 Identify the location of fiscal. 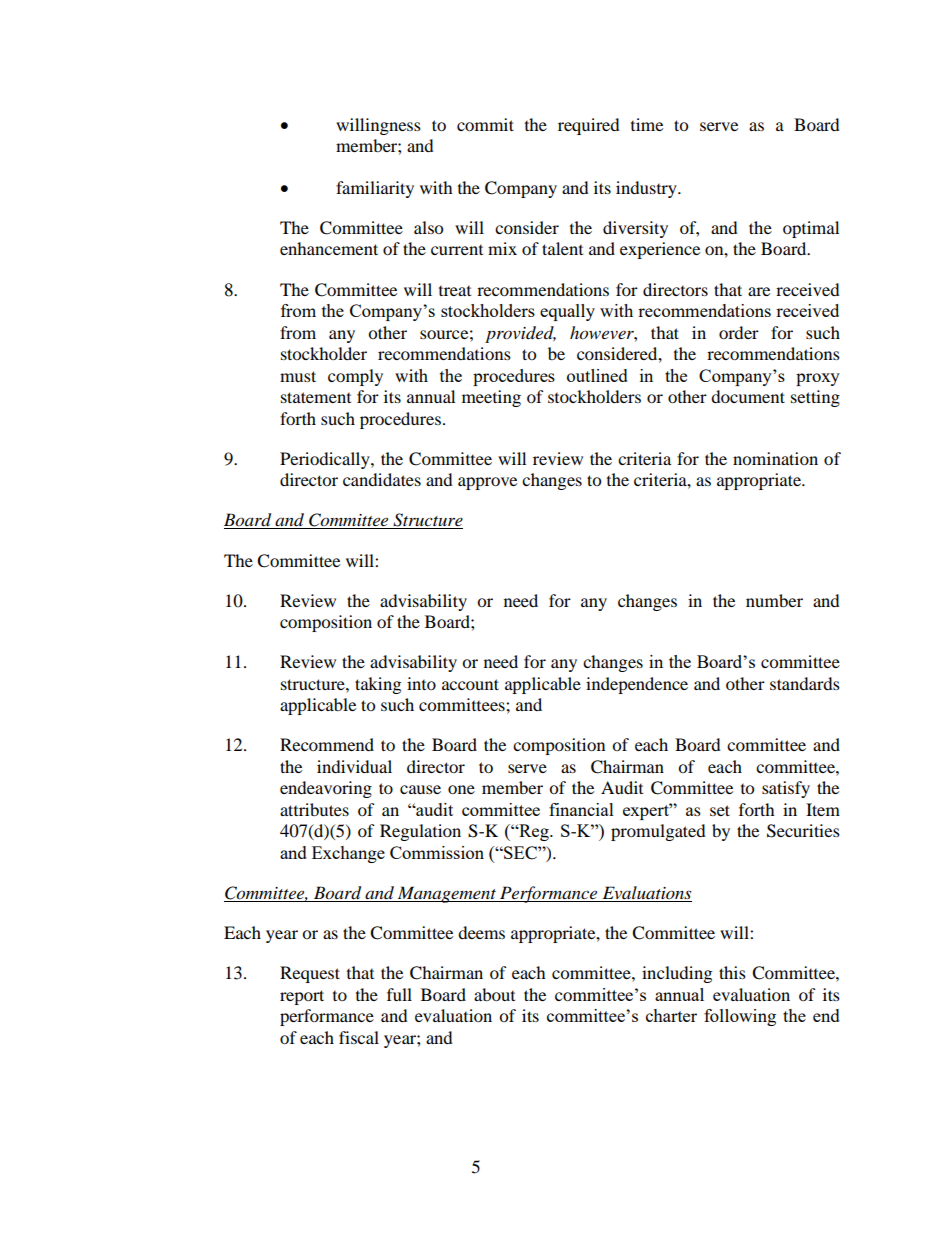
(359, 1037).
